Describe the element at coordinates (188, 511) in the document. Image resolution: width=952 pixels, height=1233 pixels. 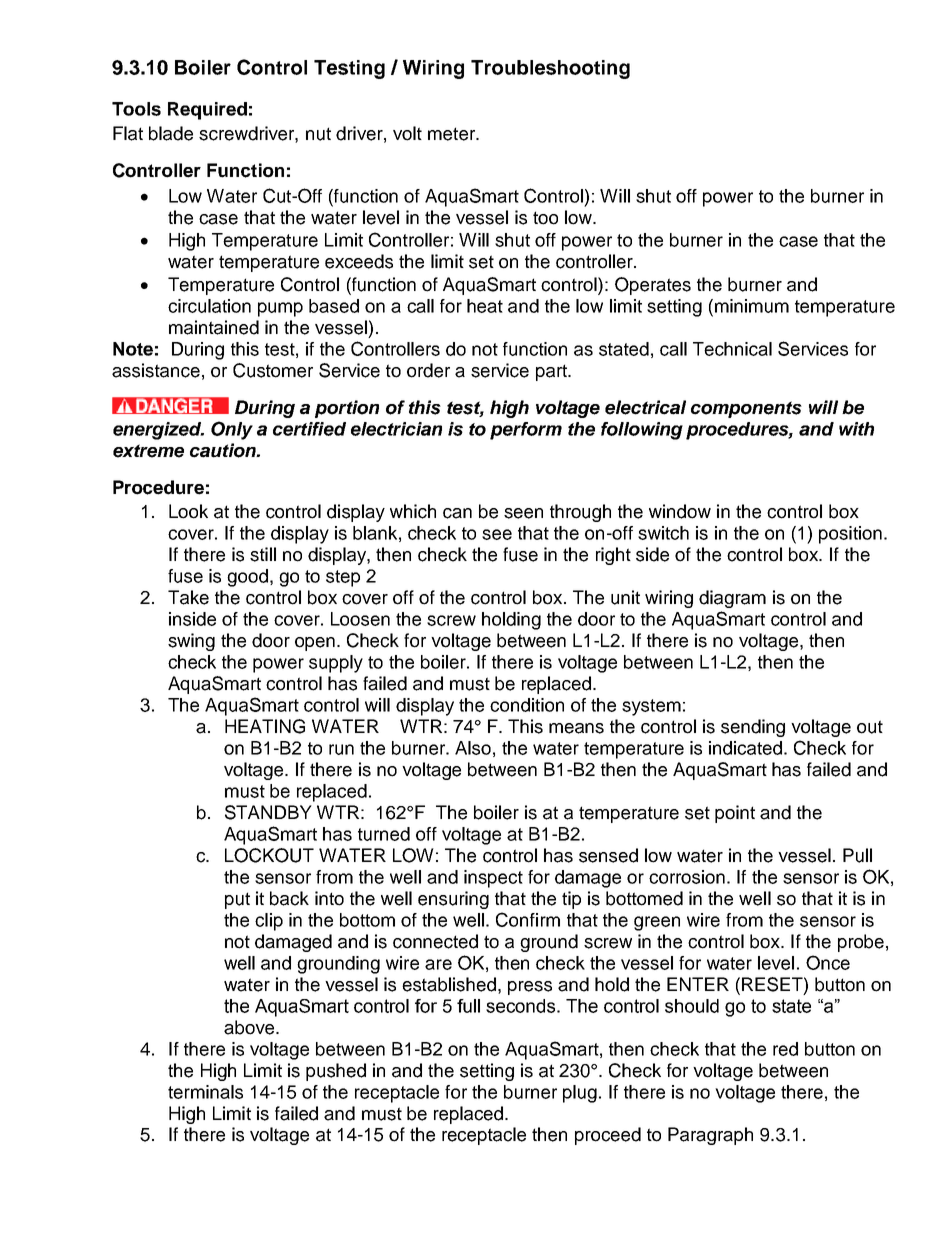
I see `Look` at that location.
